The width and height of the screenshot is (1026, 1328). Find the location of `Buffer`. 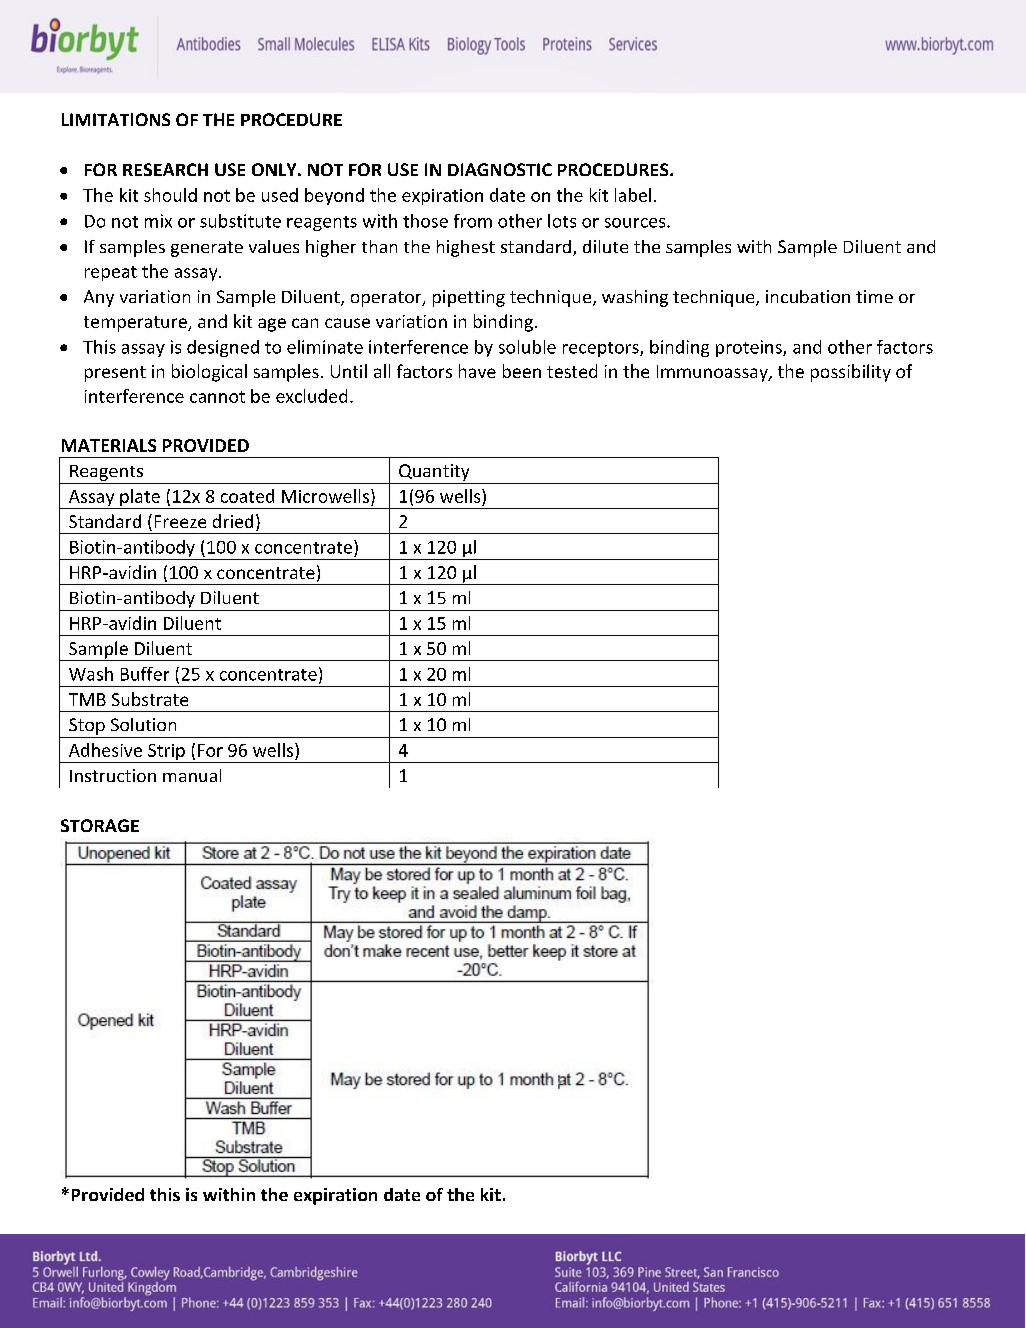

Buffer is located at coordinates (145, 674).
